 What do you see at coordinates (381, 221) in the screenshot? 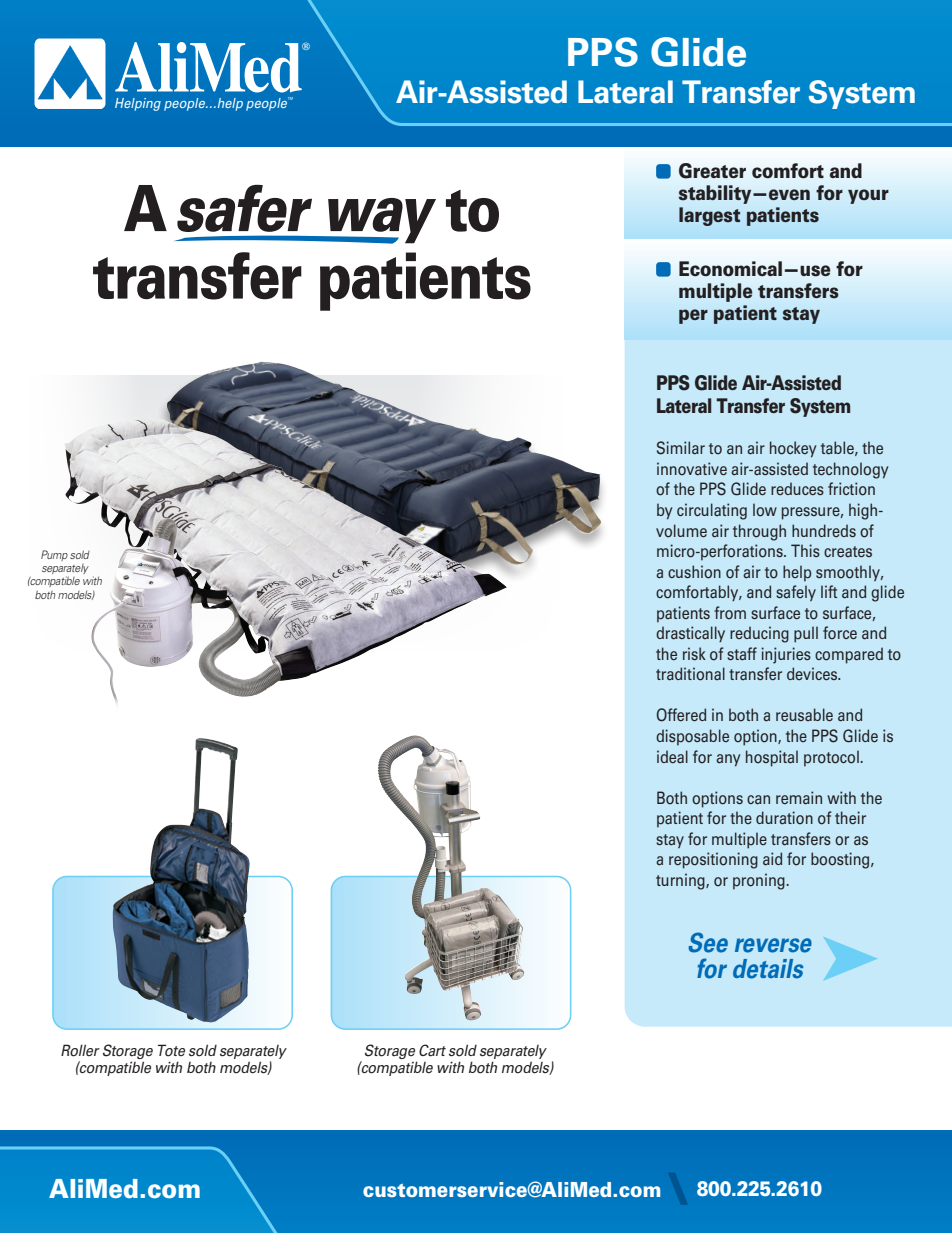
I see `way` at bounding box center [381, 221].
